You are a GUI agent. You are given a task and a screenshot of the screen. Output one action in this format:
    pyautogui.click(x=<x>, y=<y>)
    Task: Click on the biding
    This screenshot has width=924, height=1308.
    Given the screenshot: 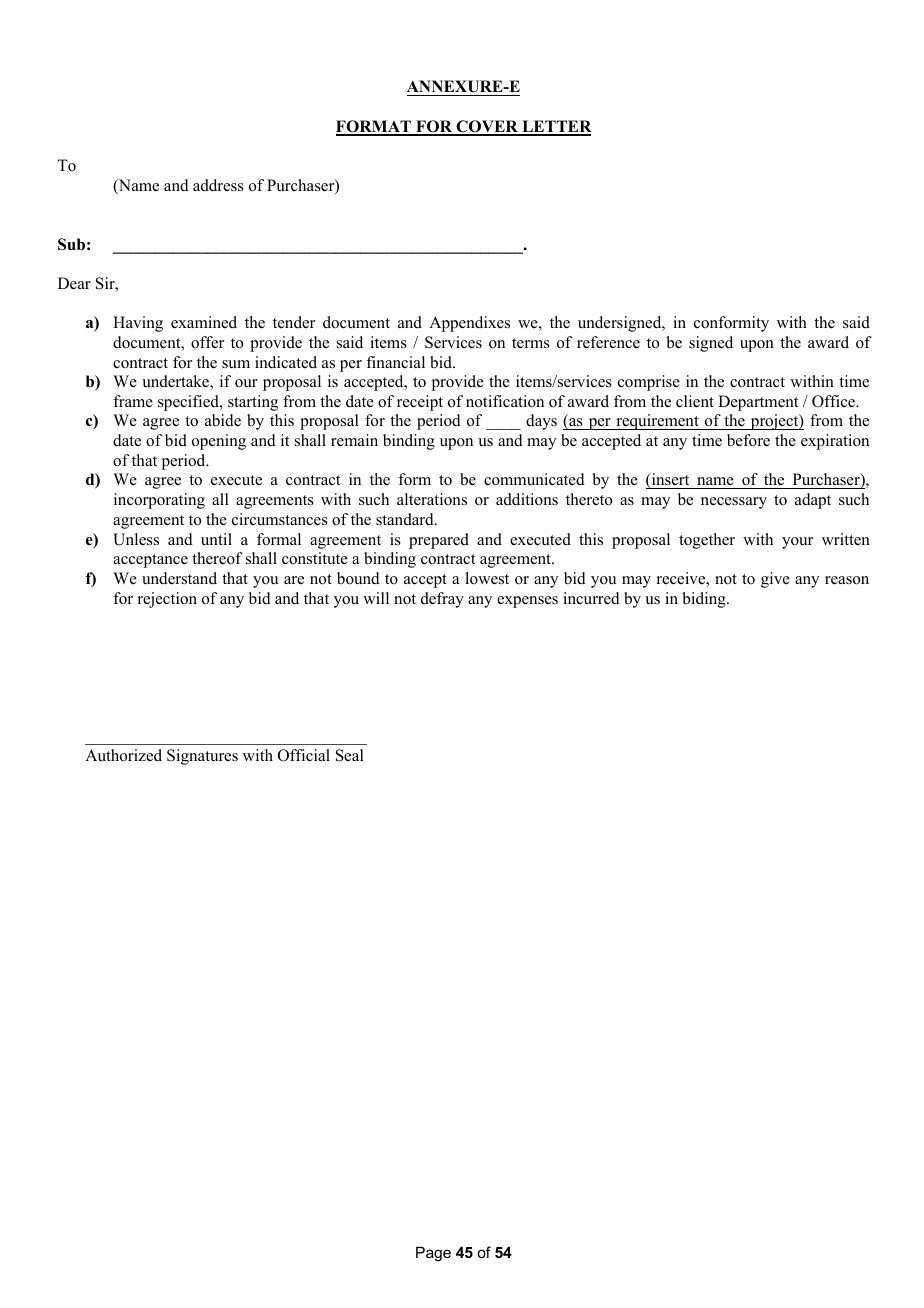 What is the action you would take?
    pyautogui.click(x=705, y=600)
